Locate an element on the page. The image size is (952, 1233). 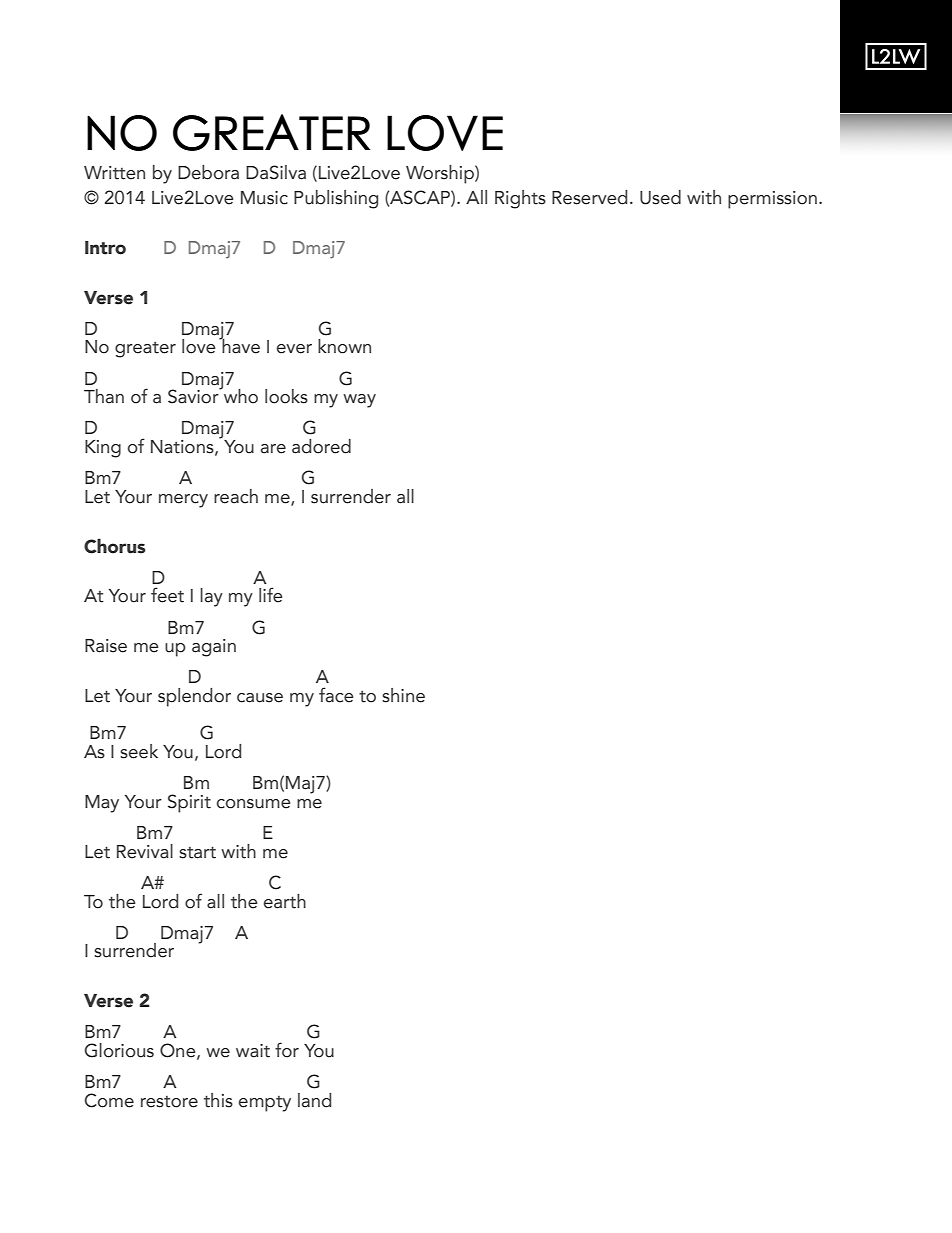
shine is located at coordinates (403, 695).
